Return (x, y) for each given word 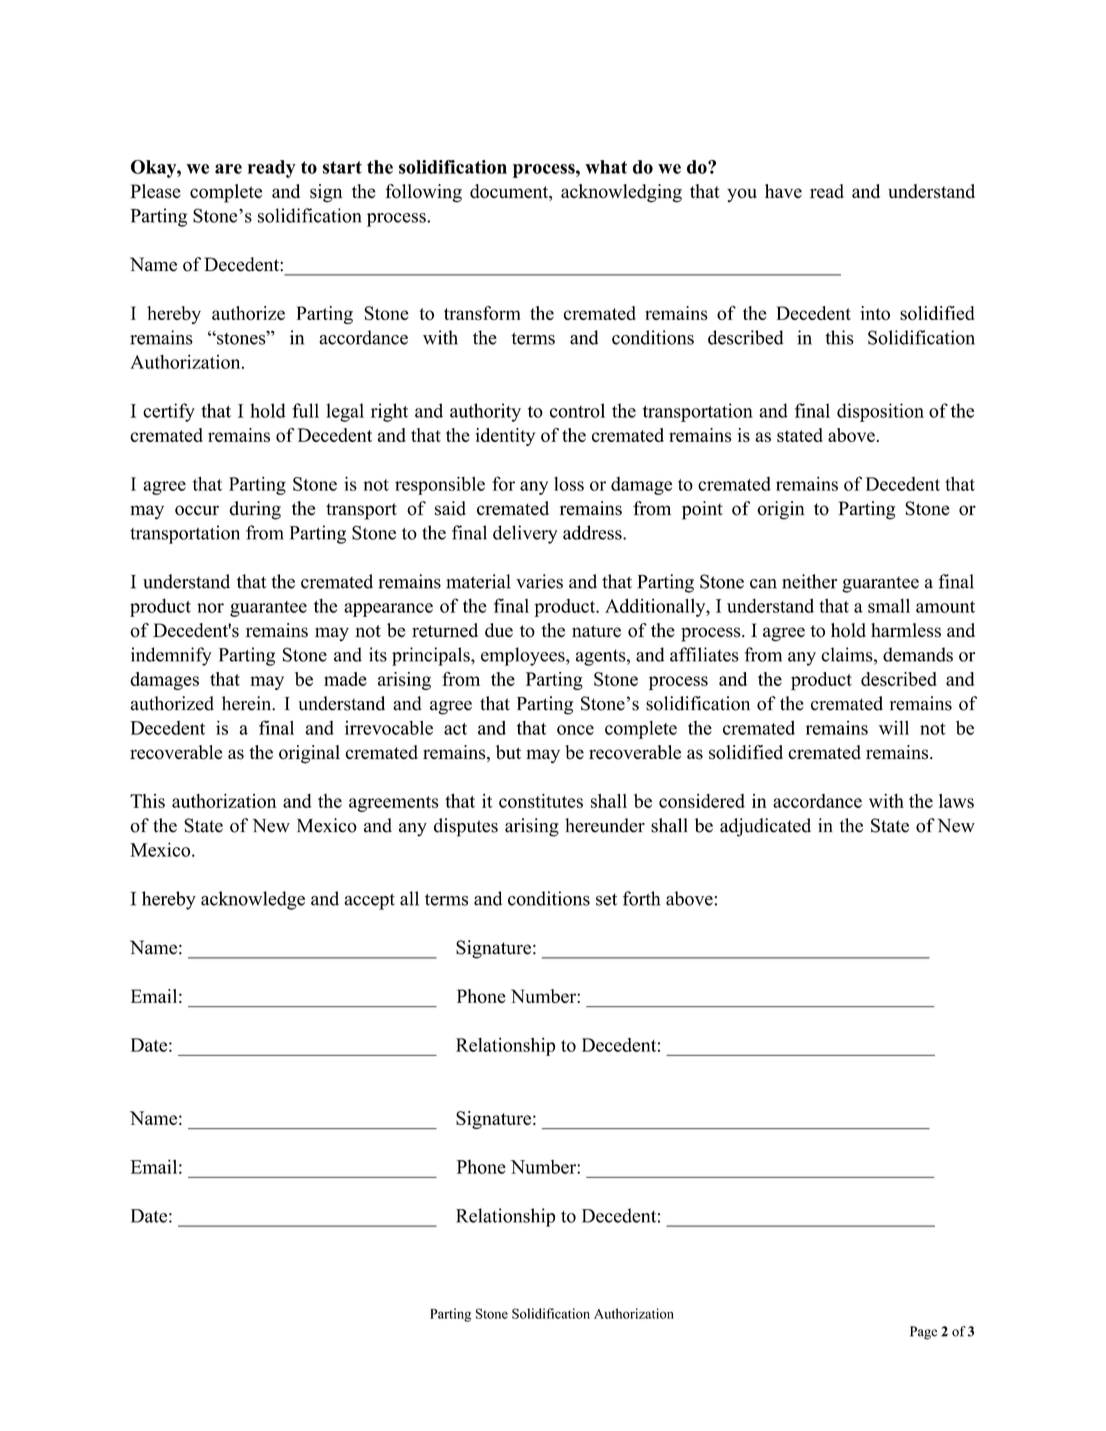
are (228, 169)
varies (539, 581)
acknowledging (621, 193)
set (606, 899)
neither (809, 581)
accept (369, 901)
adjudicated (765, 827)
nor (210, 608)
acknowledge (253, 900)
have (783, 191)
